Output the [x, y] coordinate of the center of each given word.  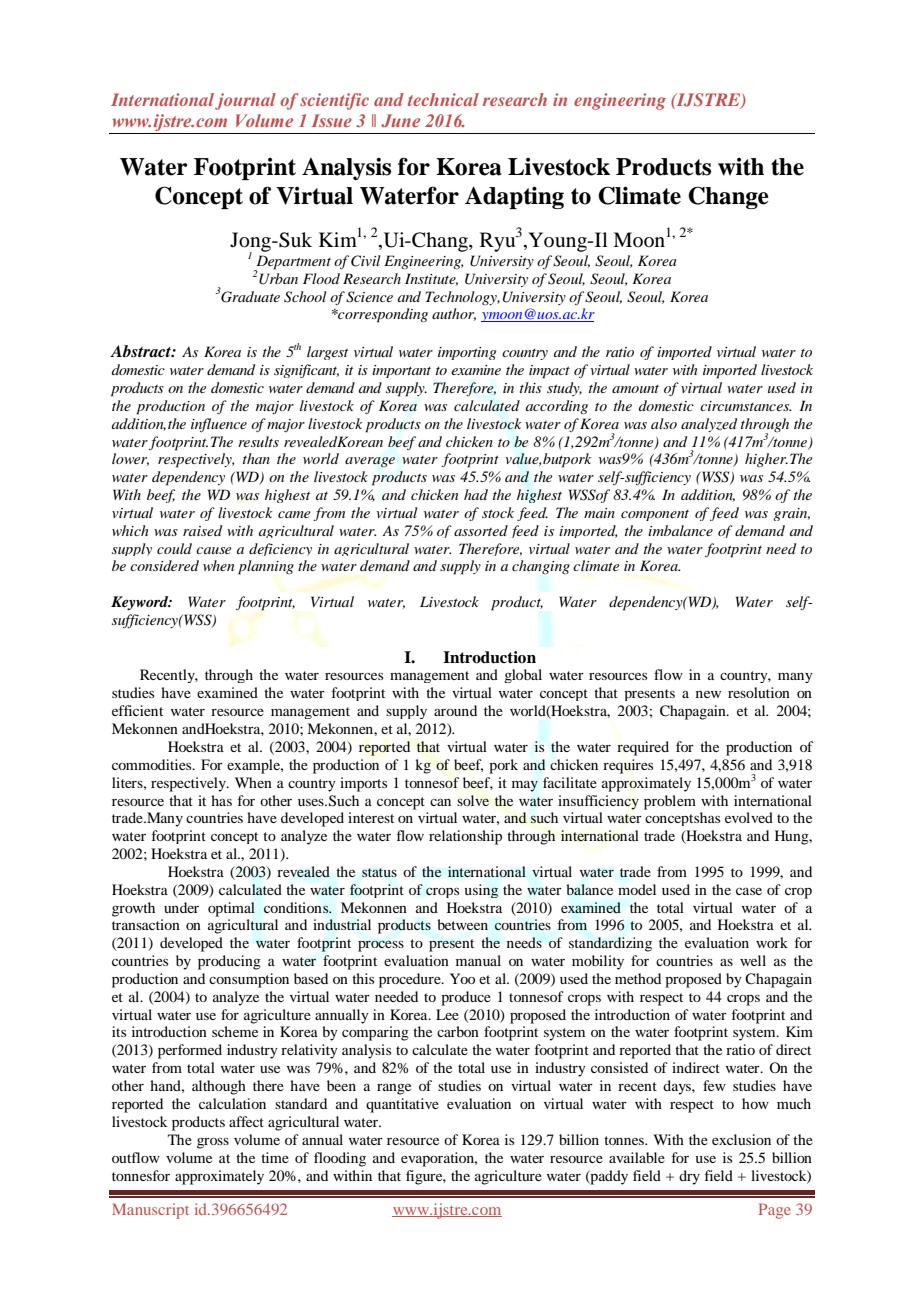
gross [213, 1143]
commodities [153, 764]
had [476, 494]
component [655, 515]
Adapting [514, 197]
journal [245, 101]
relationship [465, 837]
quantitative [402, 1105]
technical [443, 99]
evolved [749, 817]
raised [202, 530]
